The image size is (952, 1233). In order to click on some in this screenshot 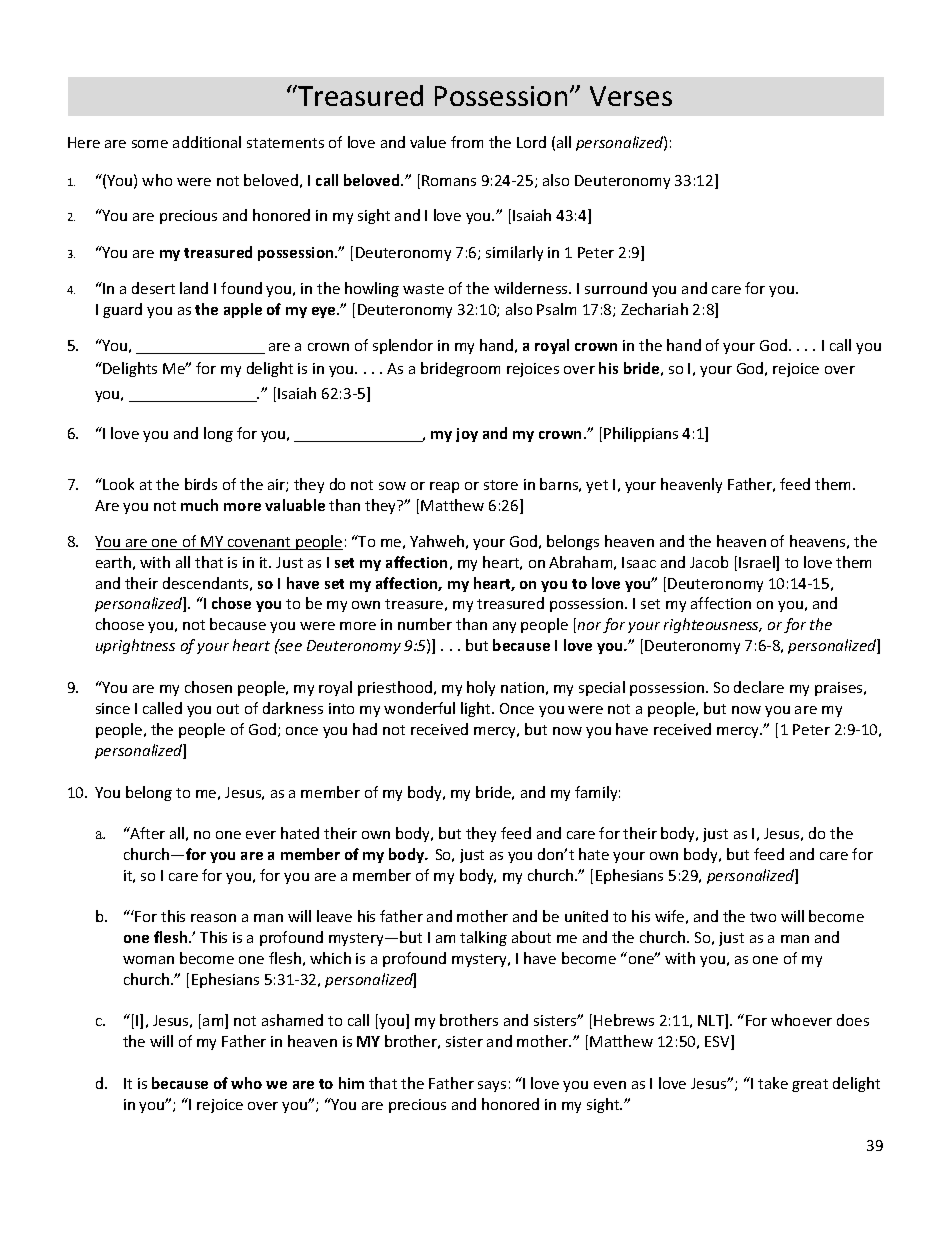, I will do `click(150, 144)`.
